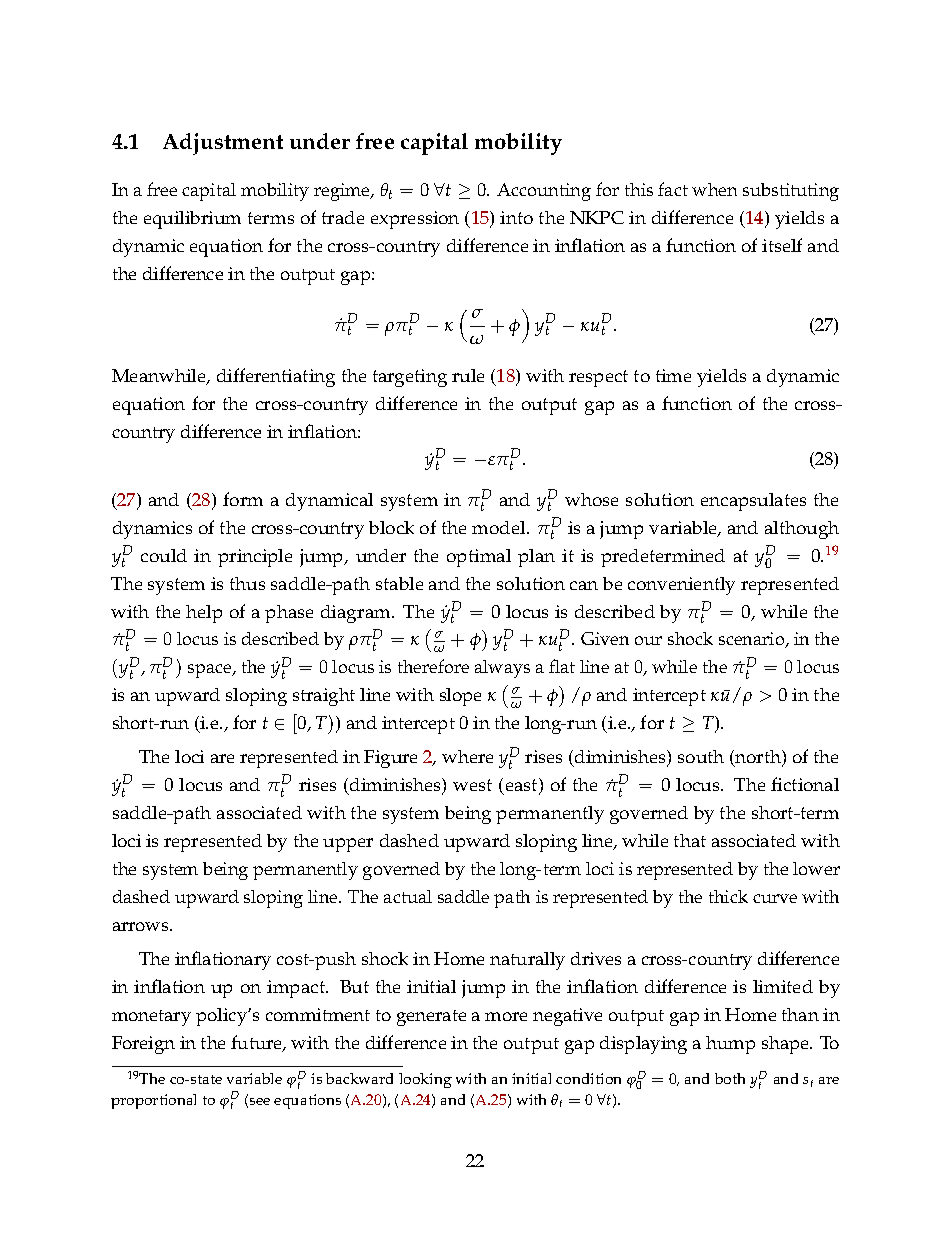 This document has height=1233, width=952. Describe the element at coordinates (673, 375) in the document. I see `time` at that location.
